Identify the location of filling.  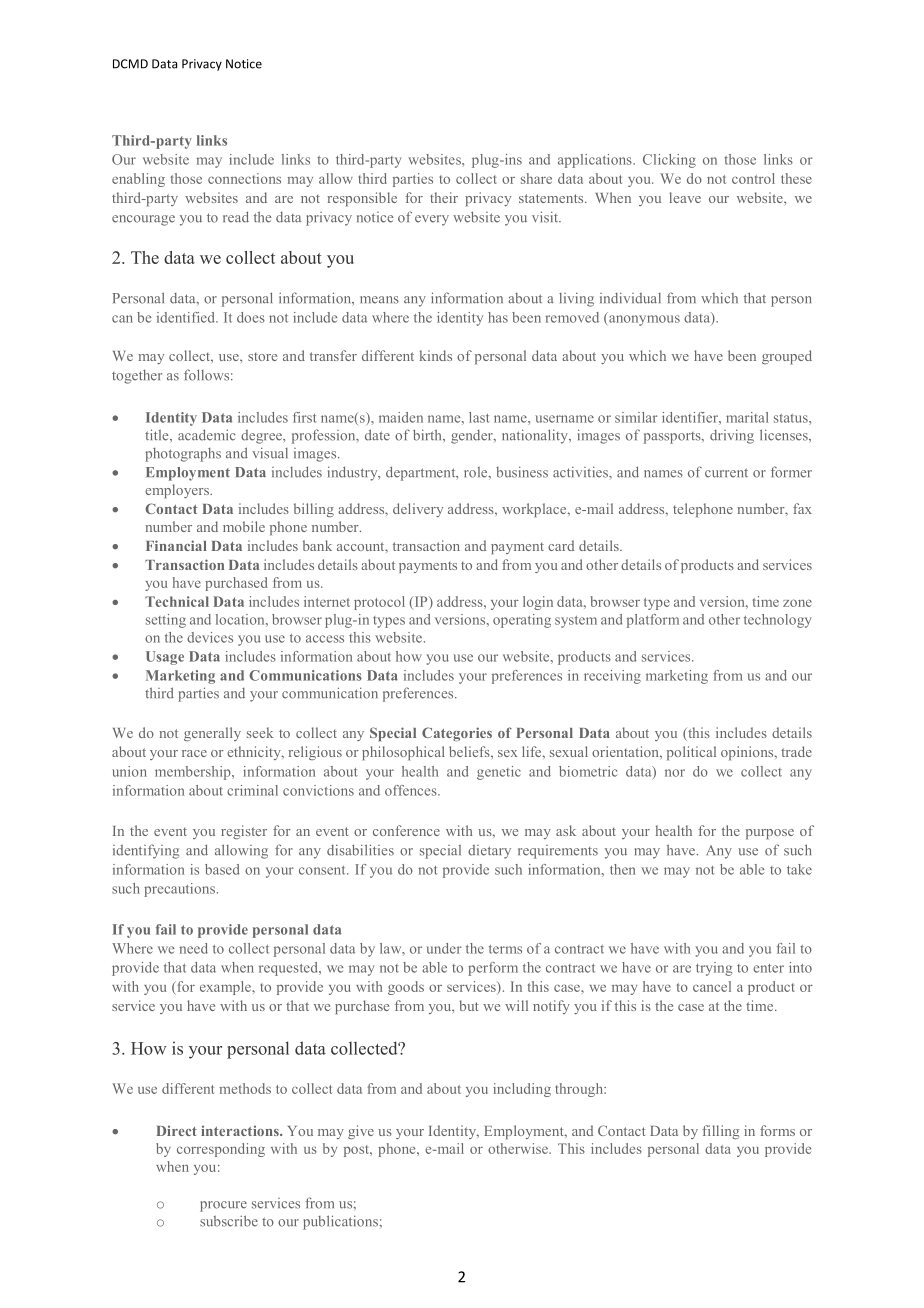
(720, 1132).
